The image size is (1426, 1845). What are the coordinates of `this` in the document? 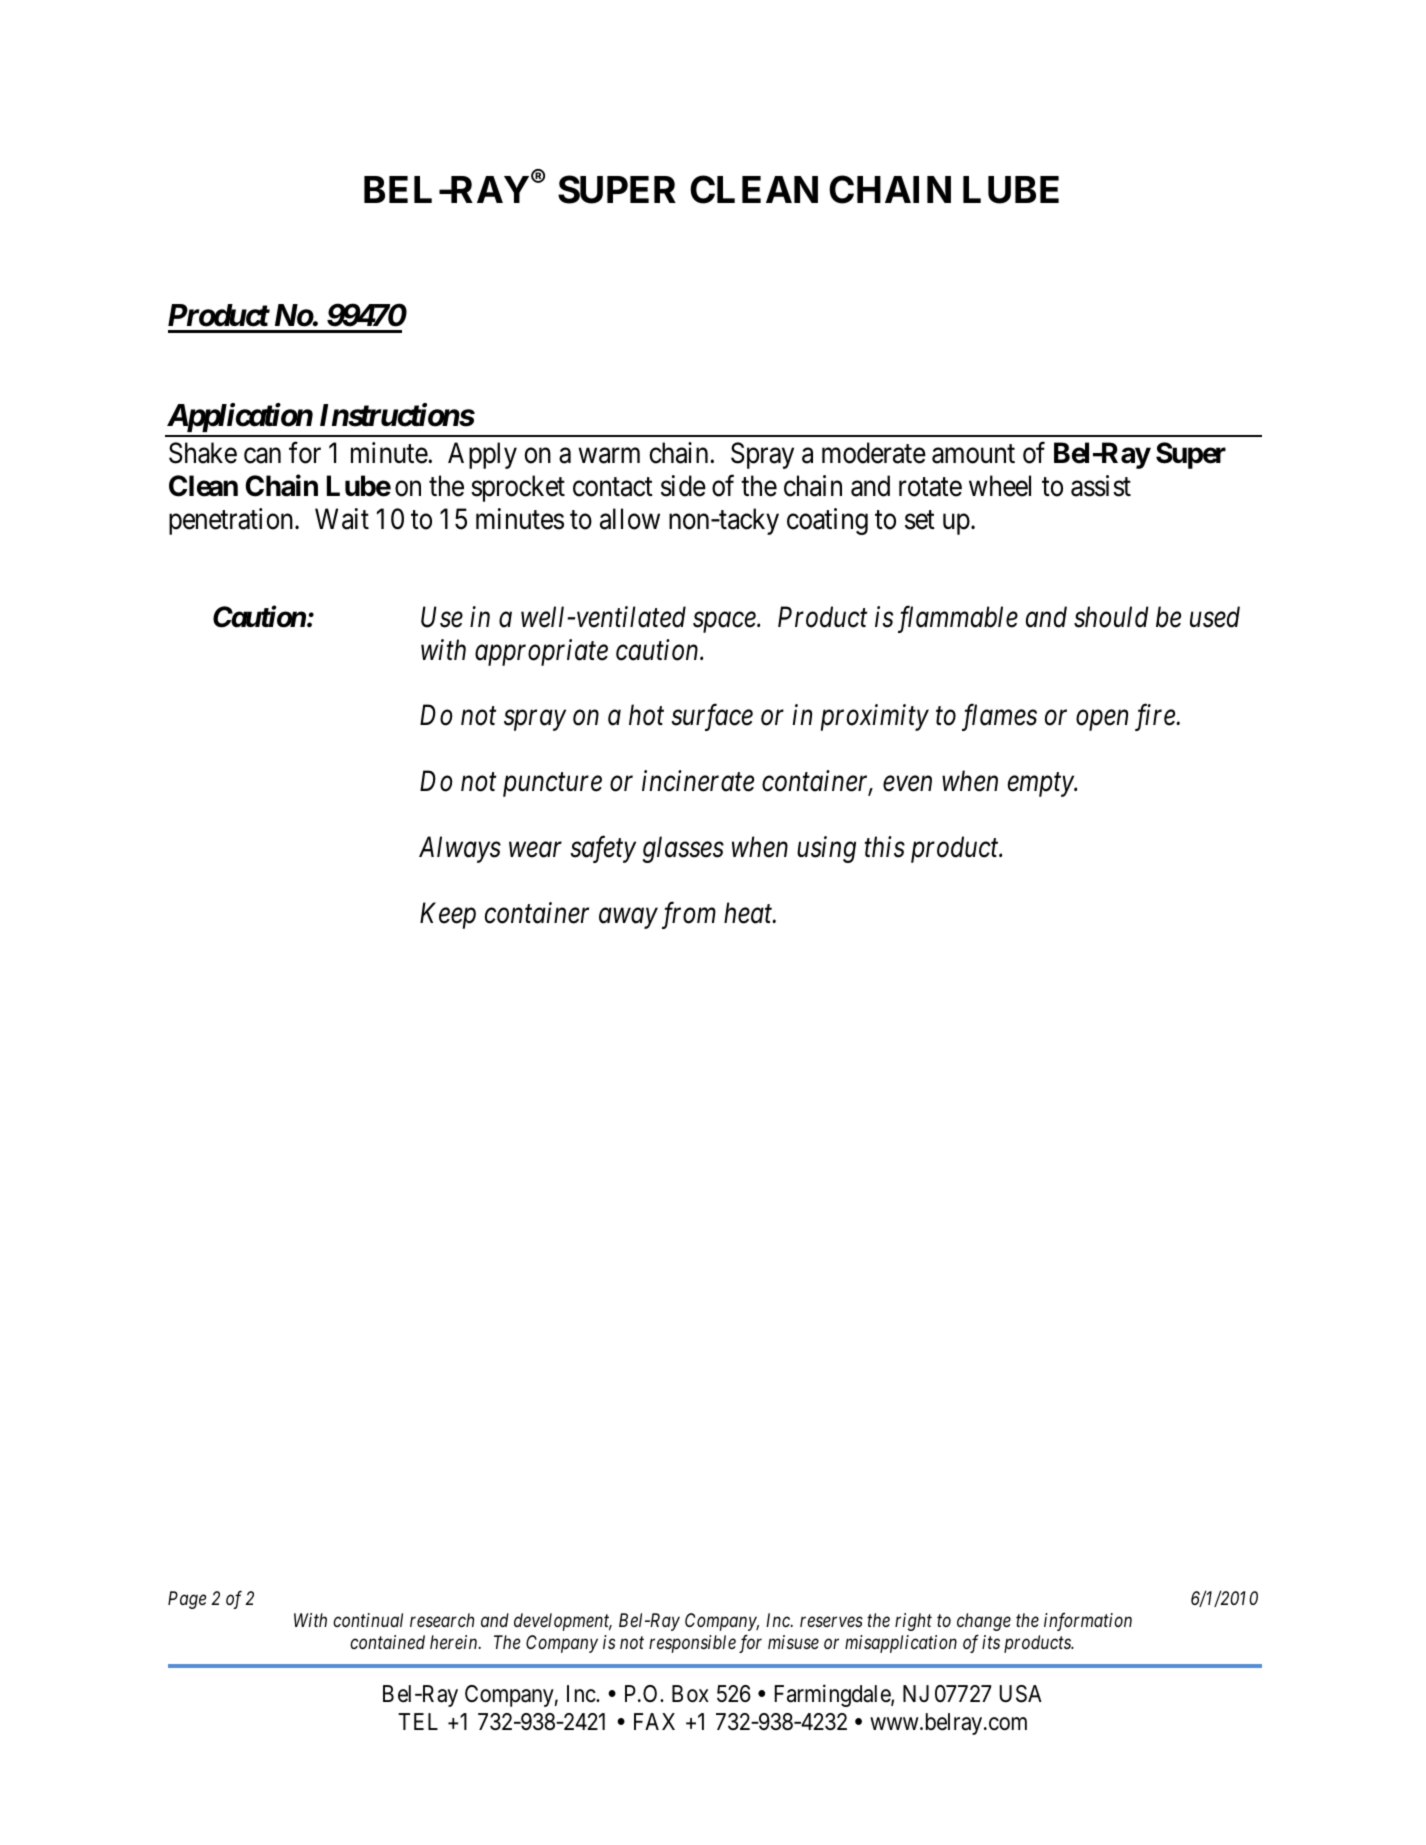 It's located at (885, 847).
